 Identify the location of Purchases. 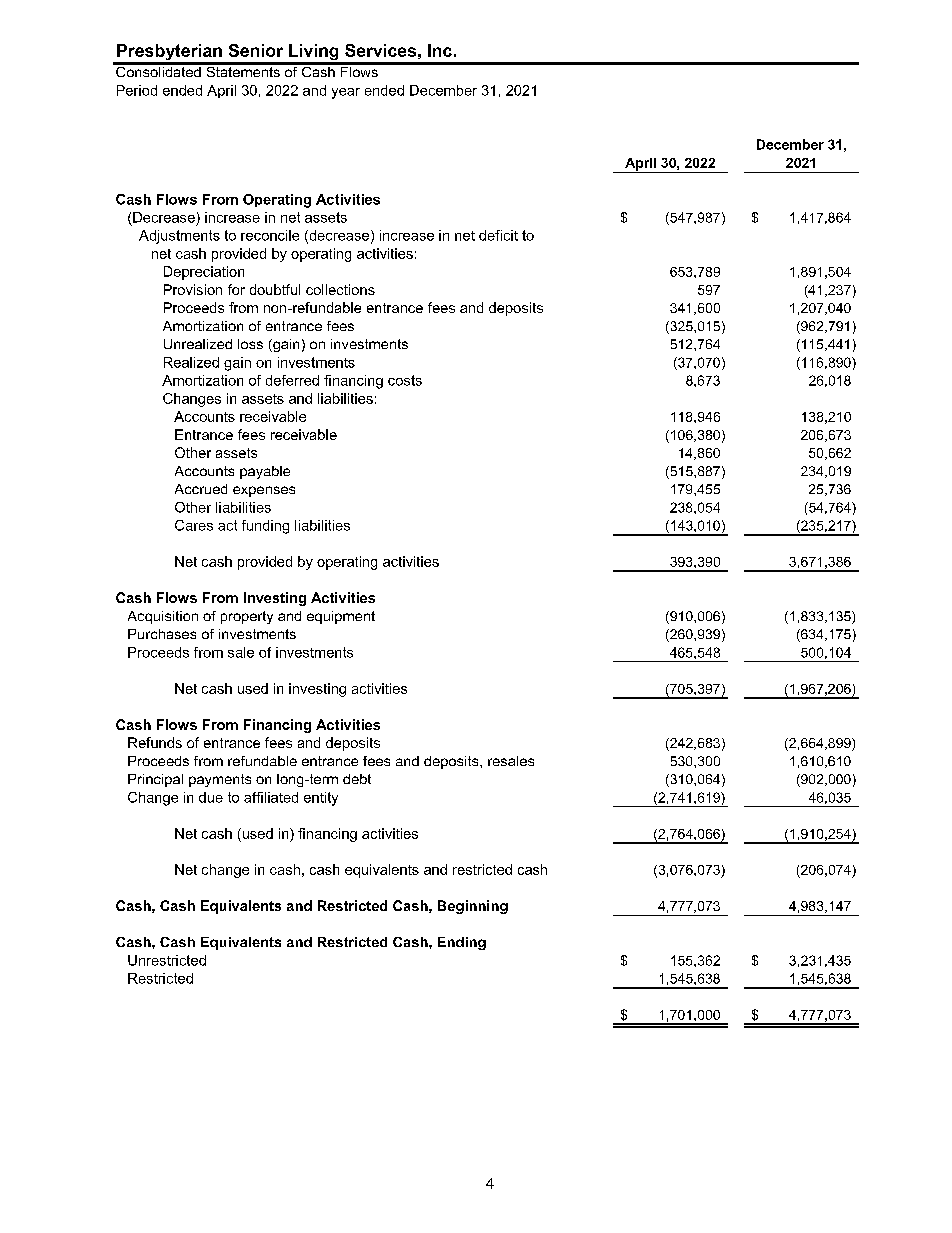
(162, 634).
